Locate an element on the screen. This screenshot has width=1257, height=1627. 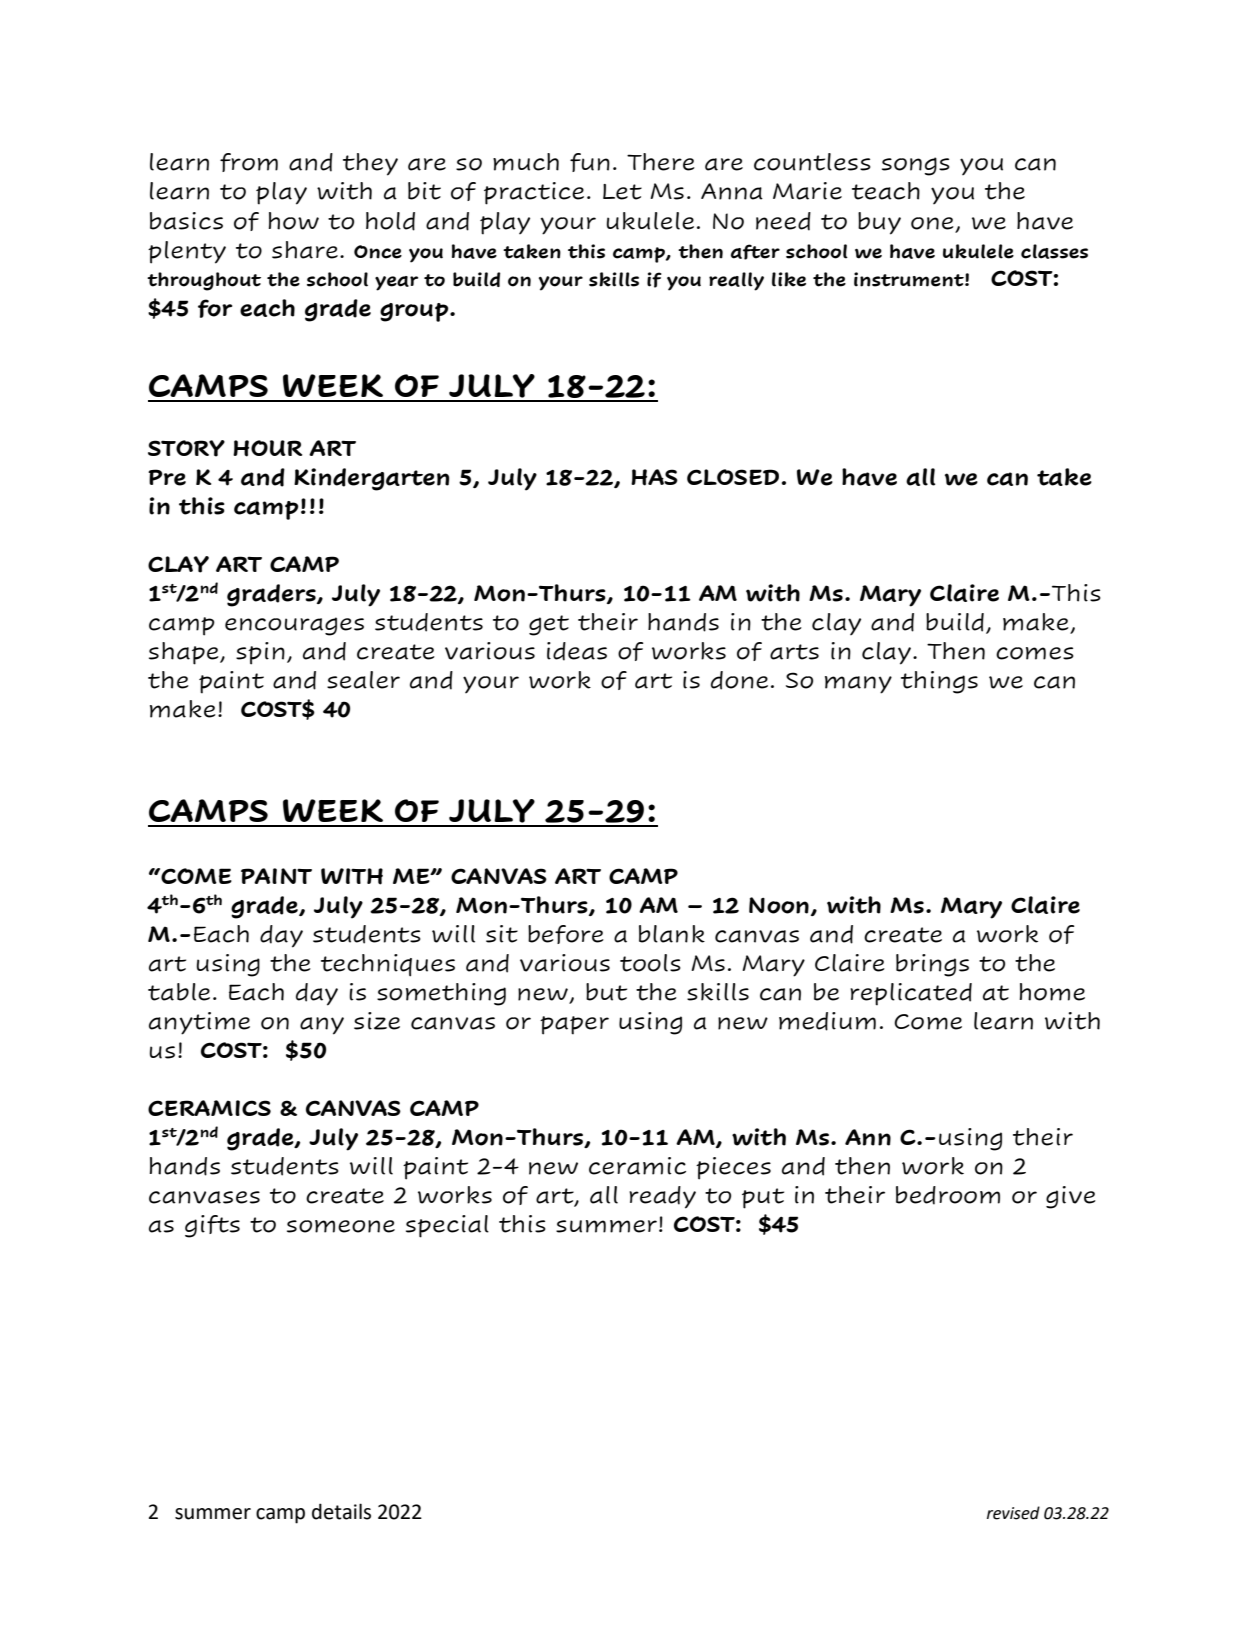
songs is located at coordinates (916, 166).
